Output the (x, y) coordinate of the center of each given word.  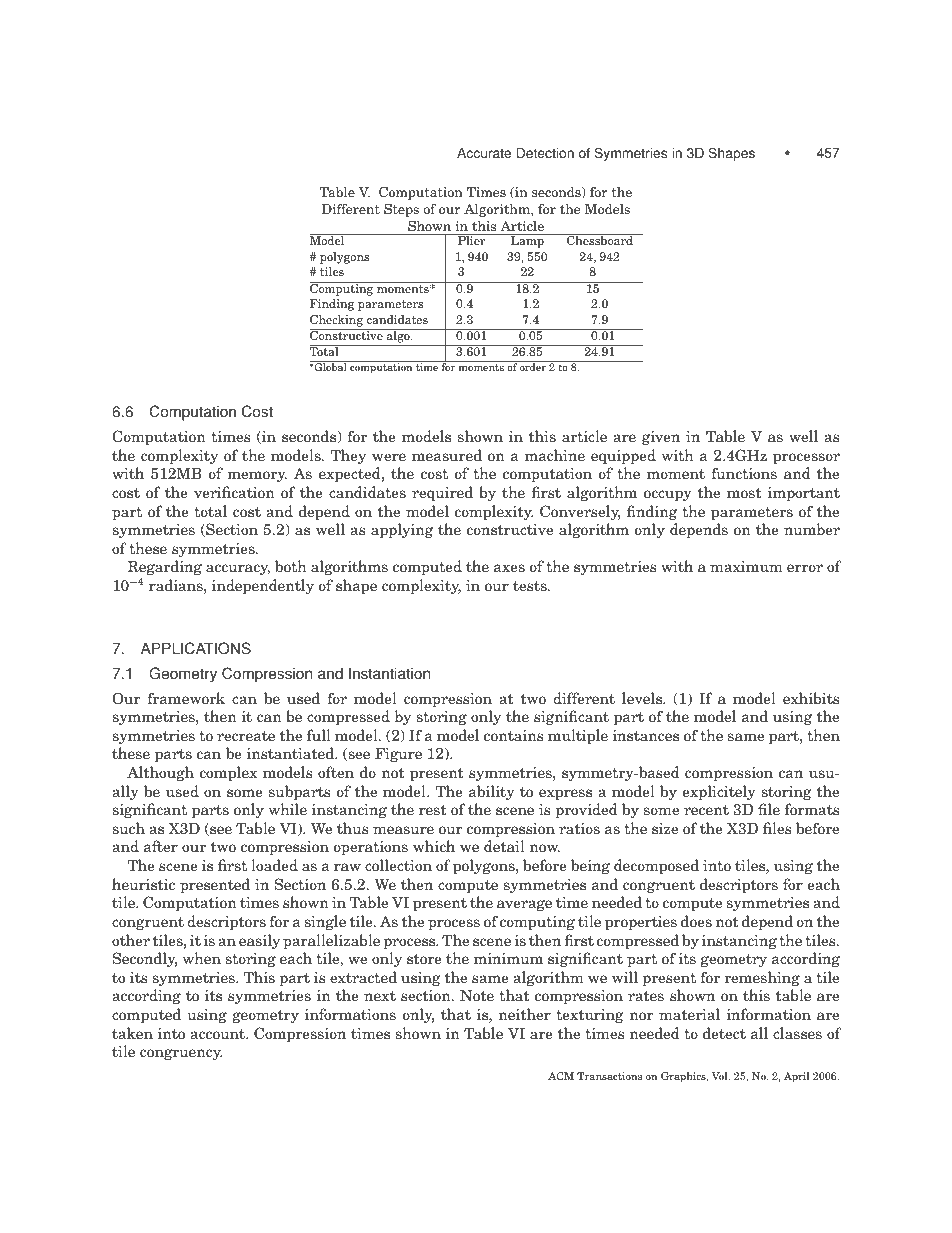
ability (492, 792)
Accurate (484, 153)
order (533, 366)
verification (234, 492)
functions (744, 473)
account (218, 1033)
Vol (721, 1076)
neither (524, 1014)
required (442, 493)
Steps (401, 210)
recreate (246, 736)
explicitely (719, 792)
